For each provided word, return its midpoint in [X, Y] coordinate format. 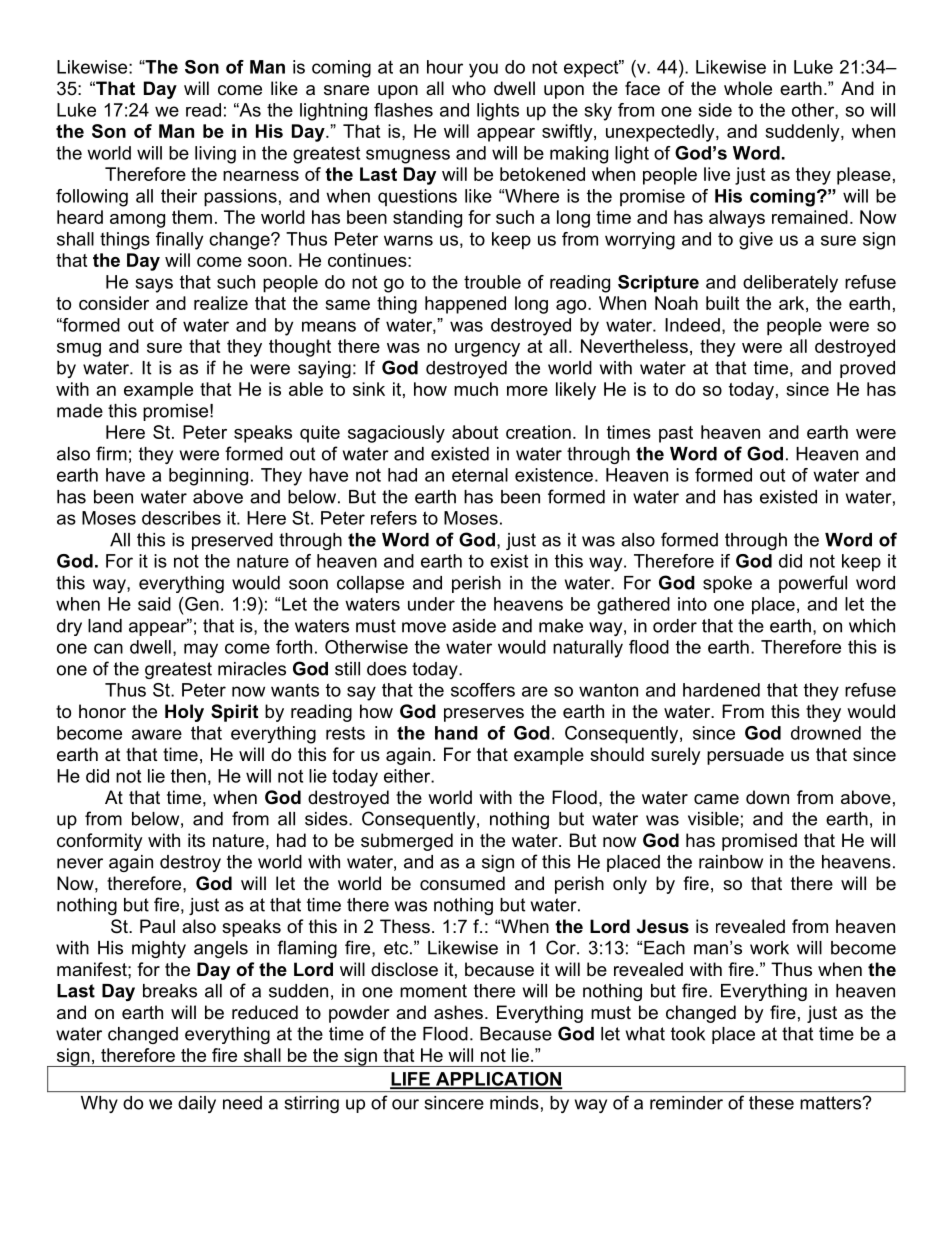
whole [748, 88]
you [483, 70]
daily [197, 1104]
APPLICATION [497, 1080]
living [215, 155]
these [771, 1103]
